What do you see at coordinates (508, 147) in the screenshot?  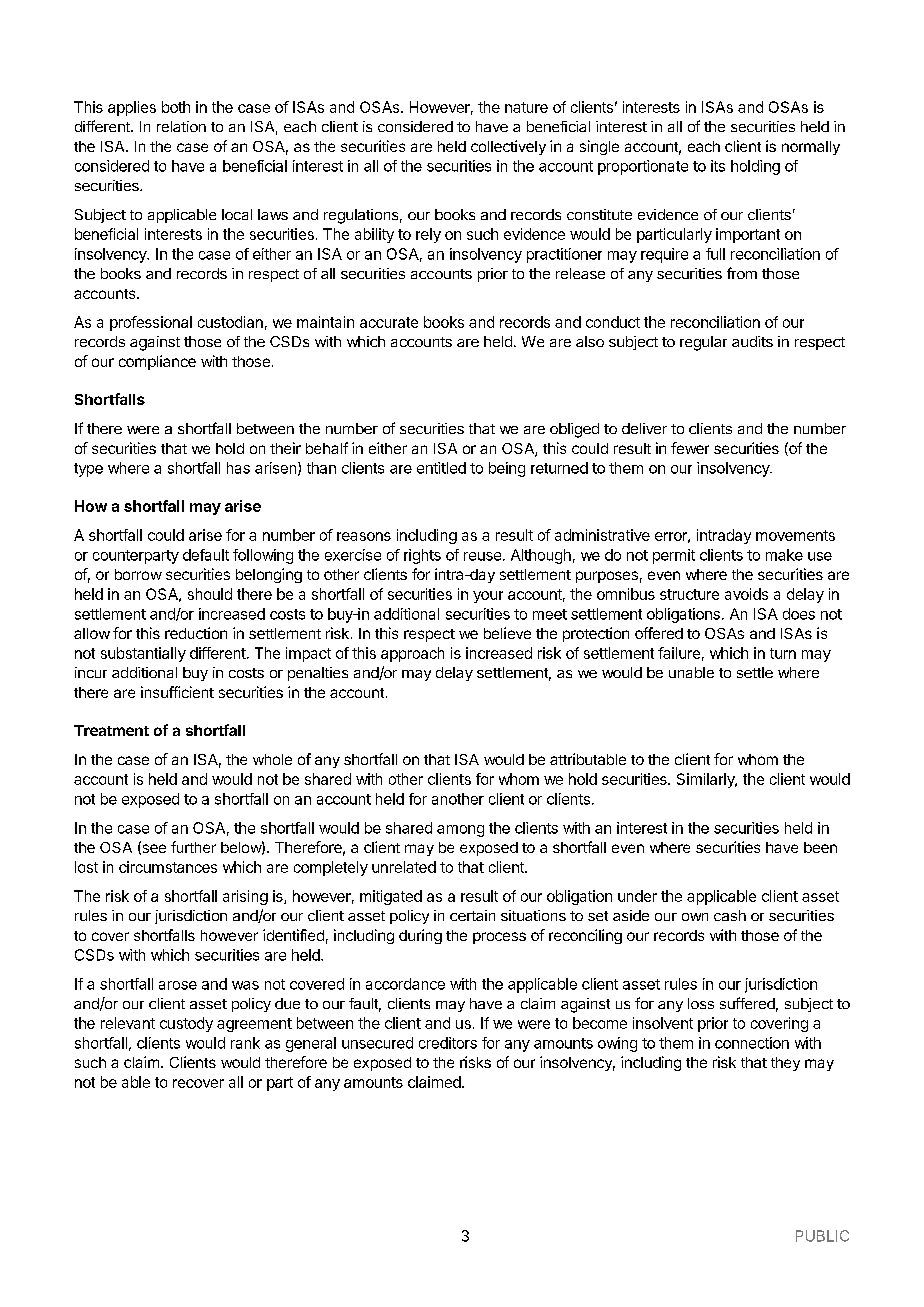 I see `collectively` at bounding box center [508, 147].
